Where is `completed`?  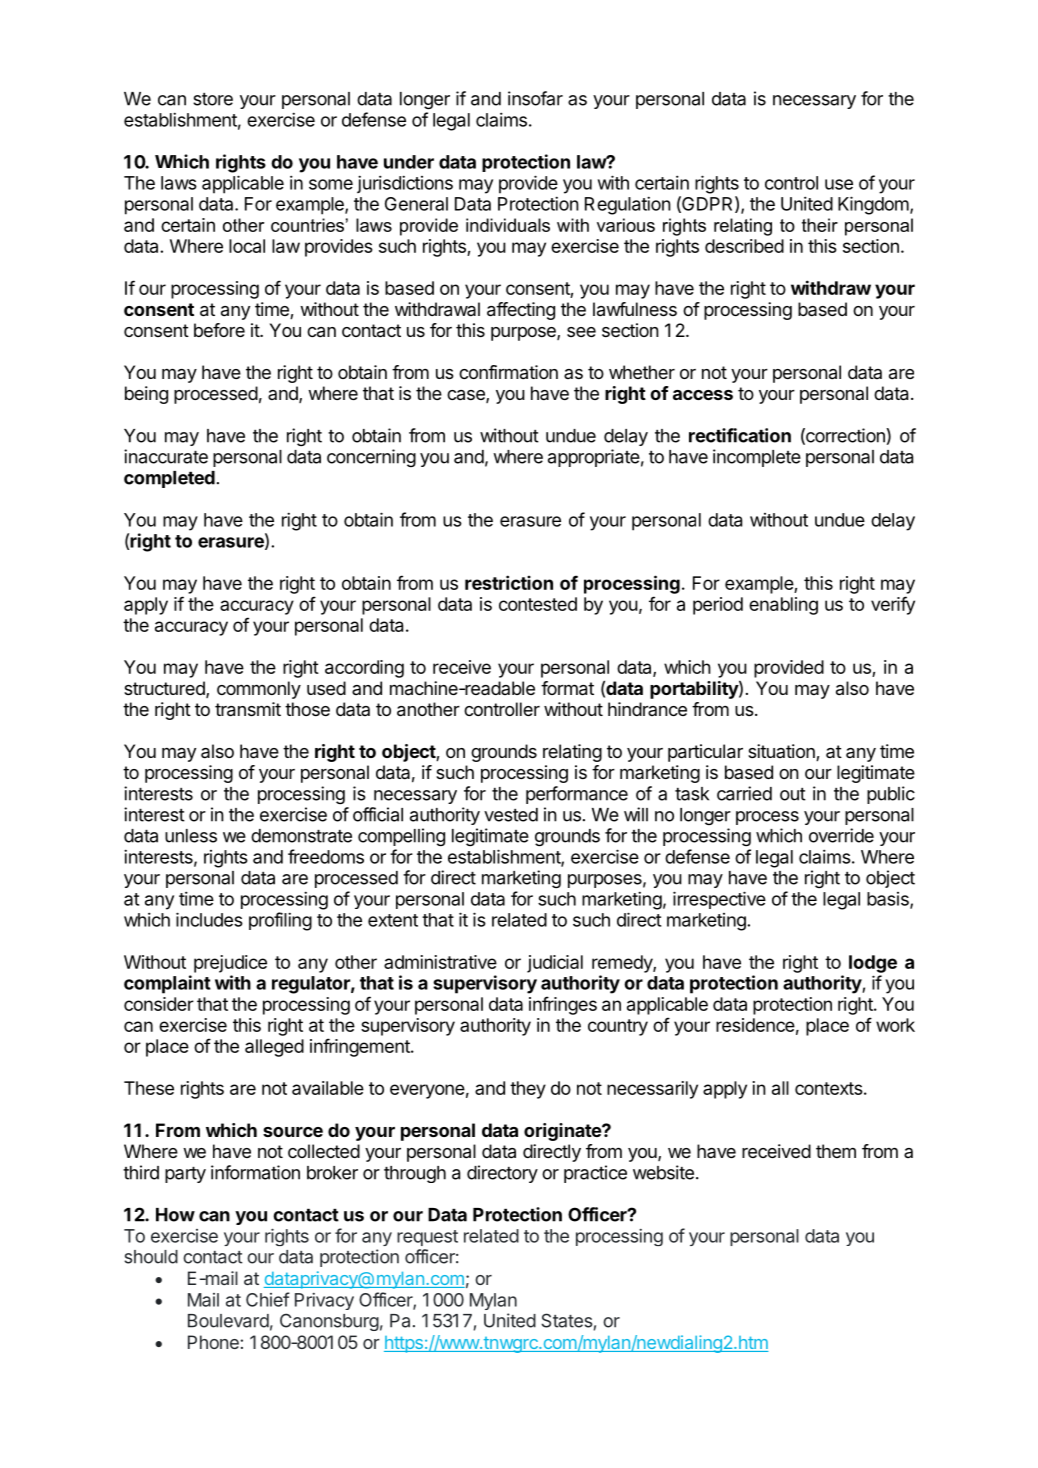 completed is located at coordinates (169, 479).
